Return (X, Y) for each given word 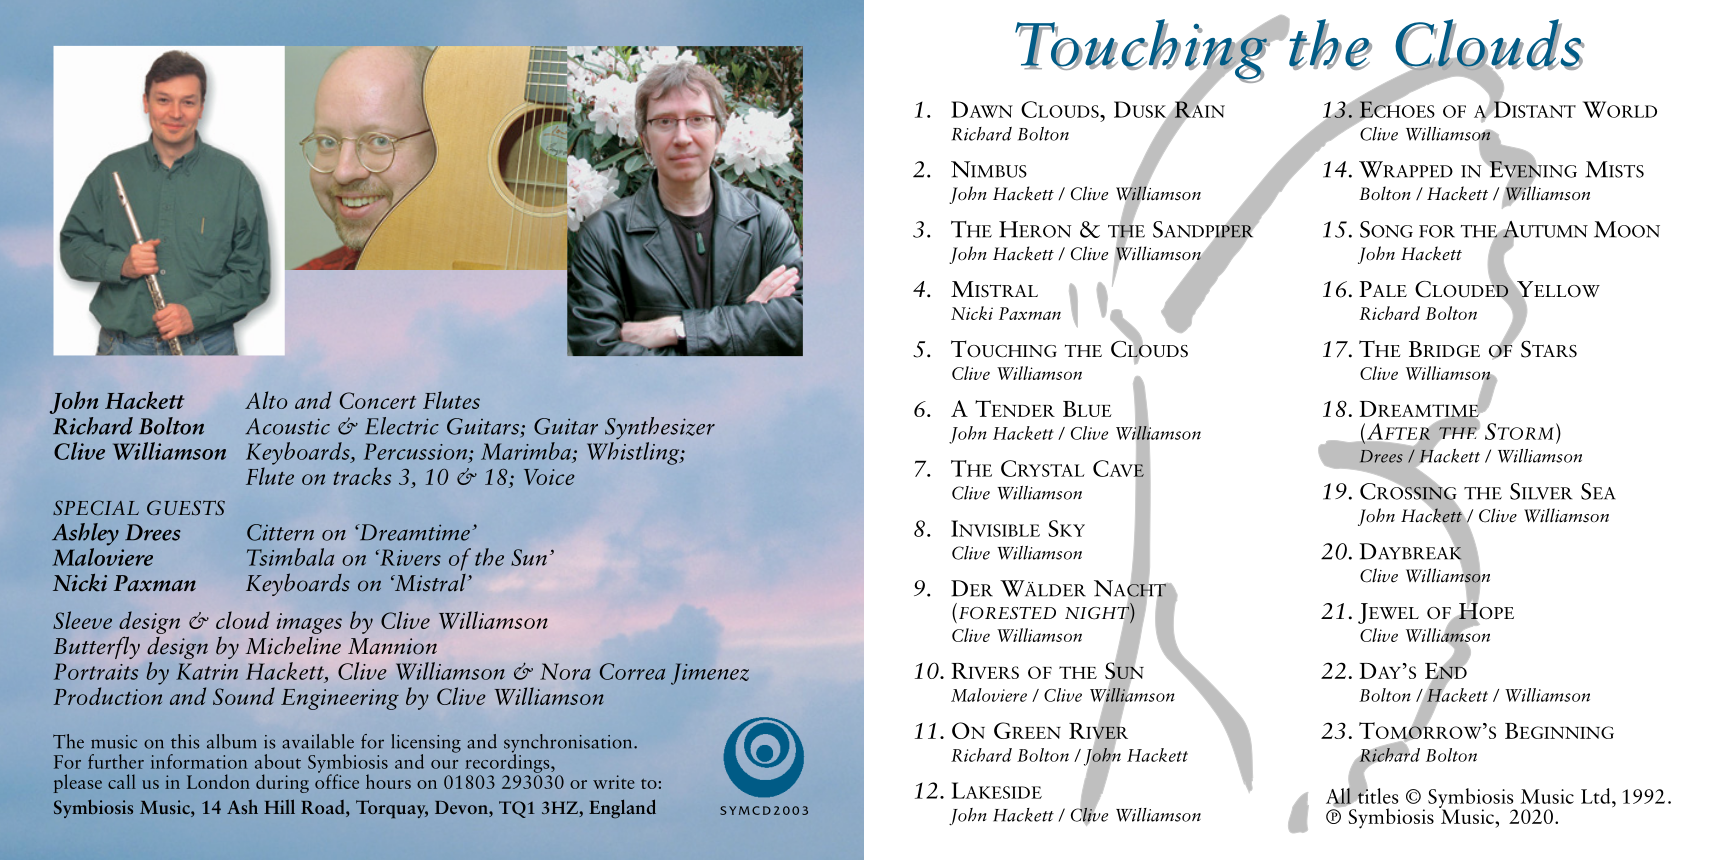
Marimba (526, 451)
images (309, 623)
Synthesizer (660, 428)
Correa (632, 671)
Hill (279, 806)
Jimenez (710, 674)
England (622, 809)
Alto (266, 400)
